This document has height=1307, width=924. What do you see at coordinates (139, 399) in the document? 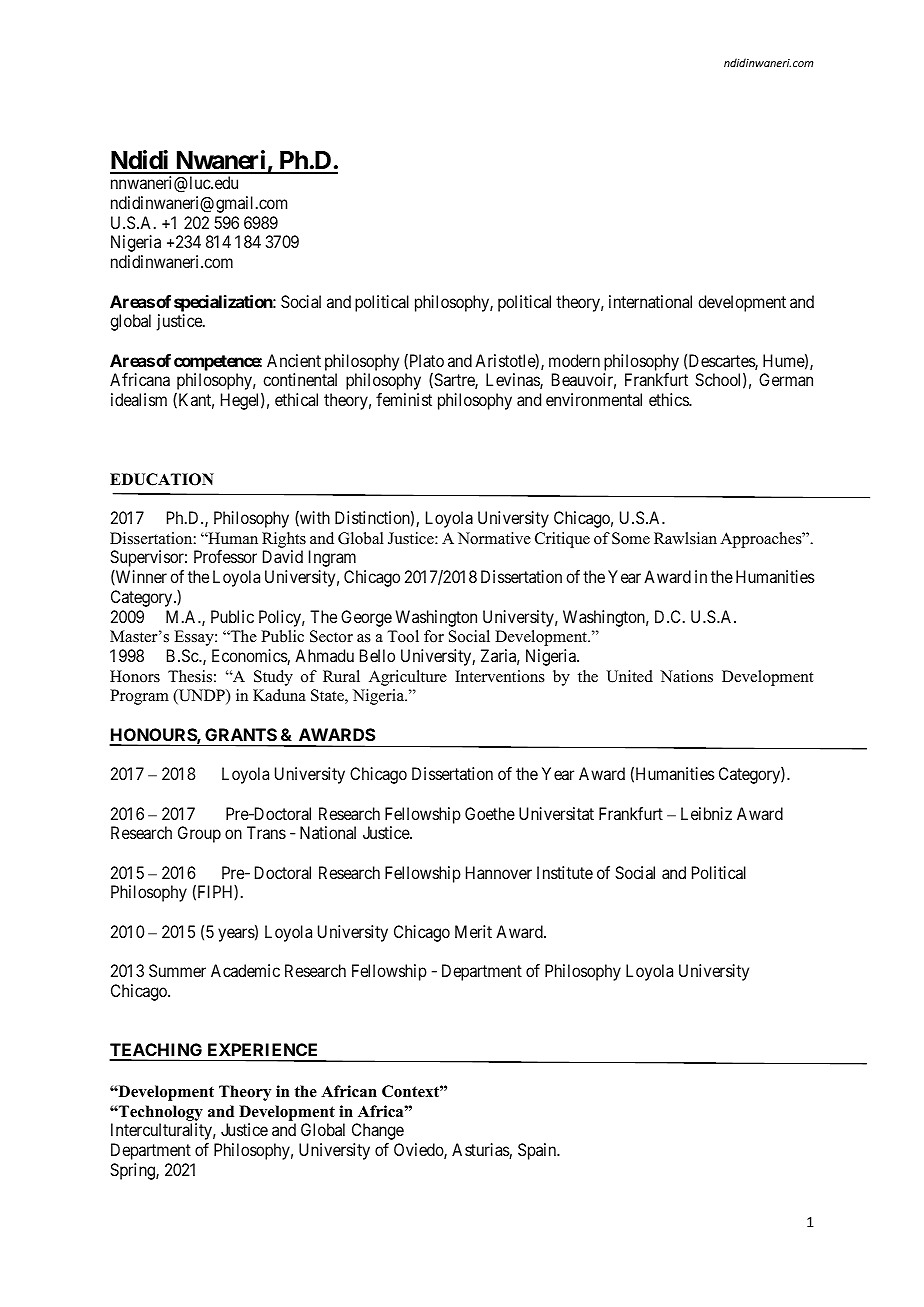
I see `idealism` at bounding box center [139, 399].
